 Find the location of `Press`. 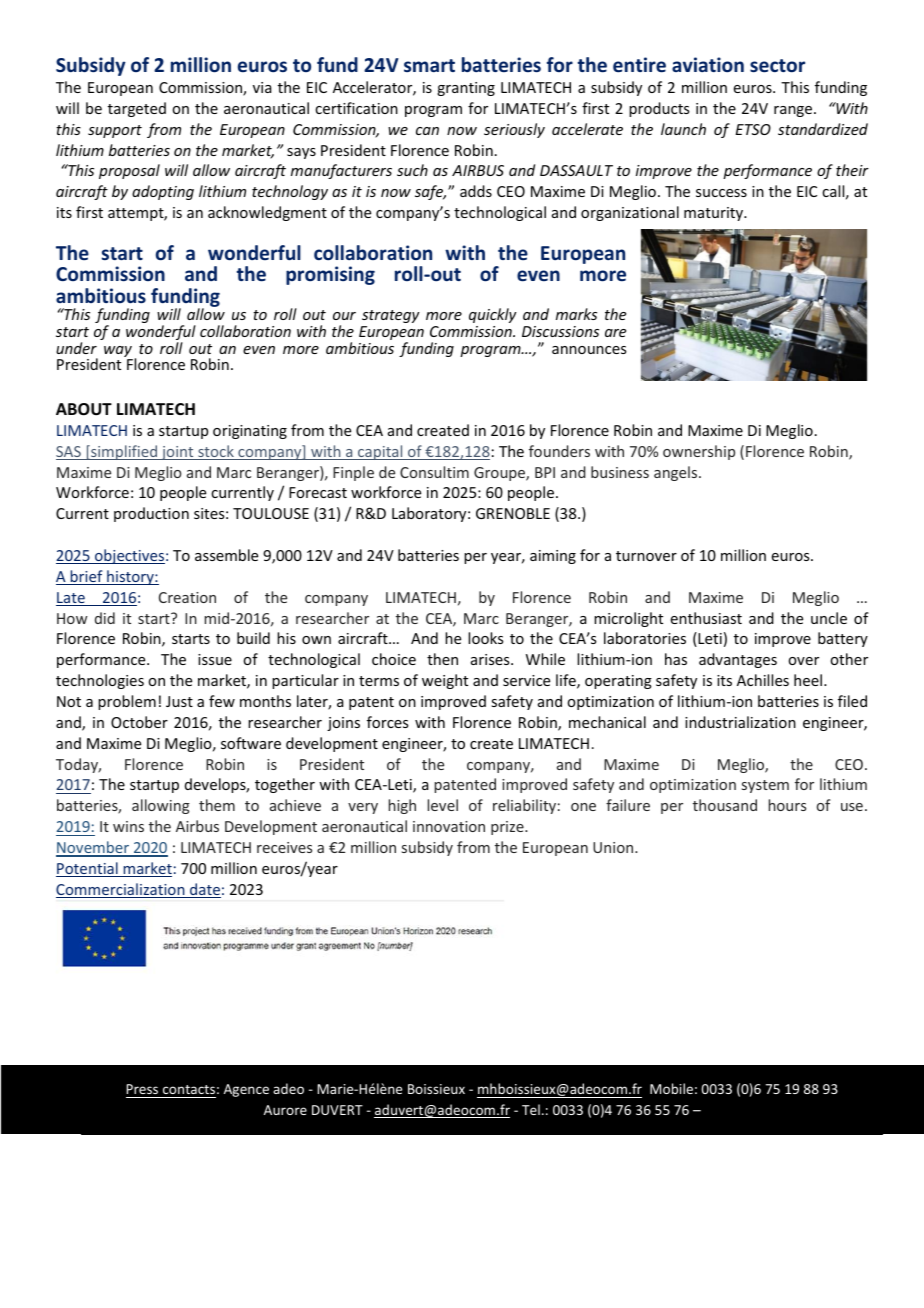

Press is located at coordinates (142, 1089).
